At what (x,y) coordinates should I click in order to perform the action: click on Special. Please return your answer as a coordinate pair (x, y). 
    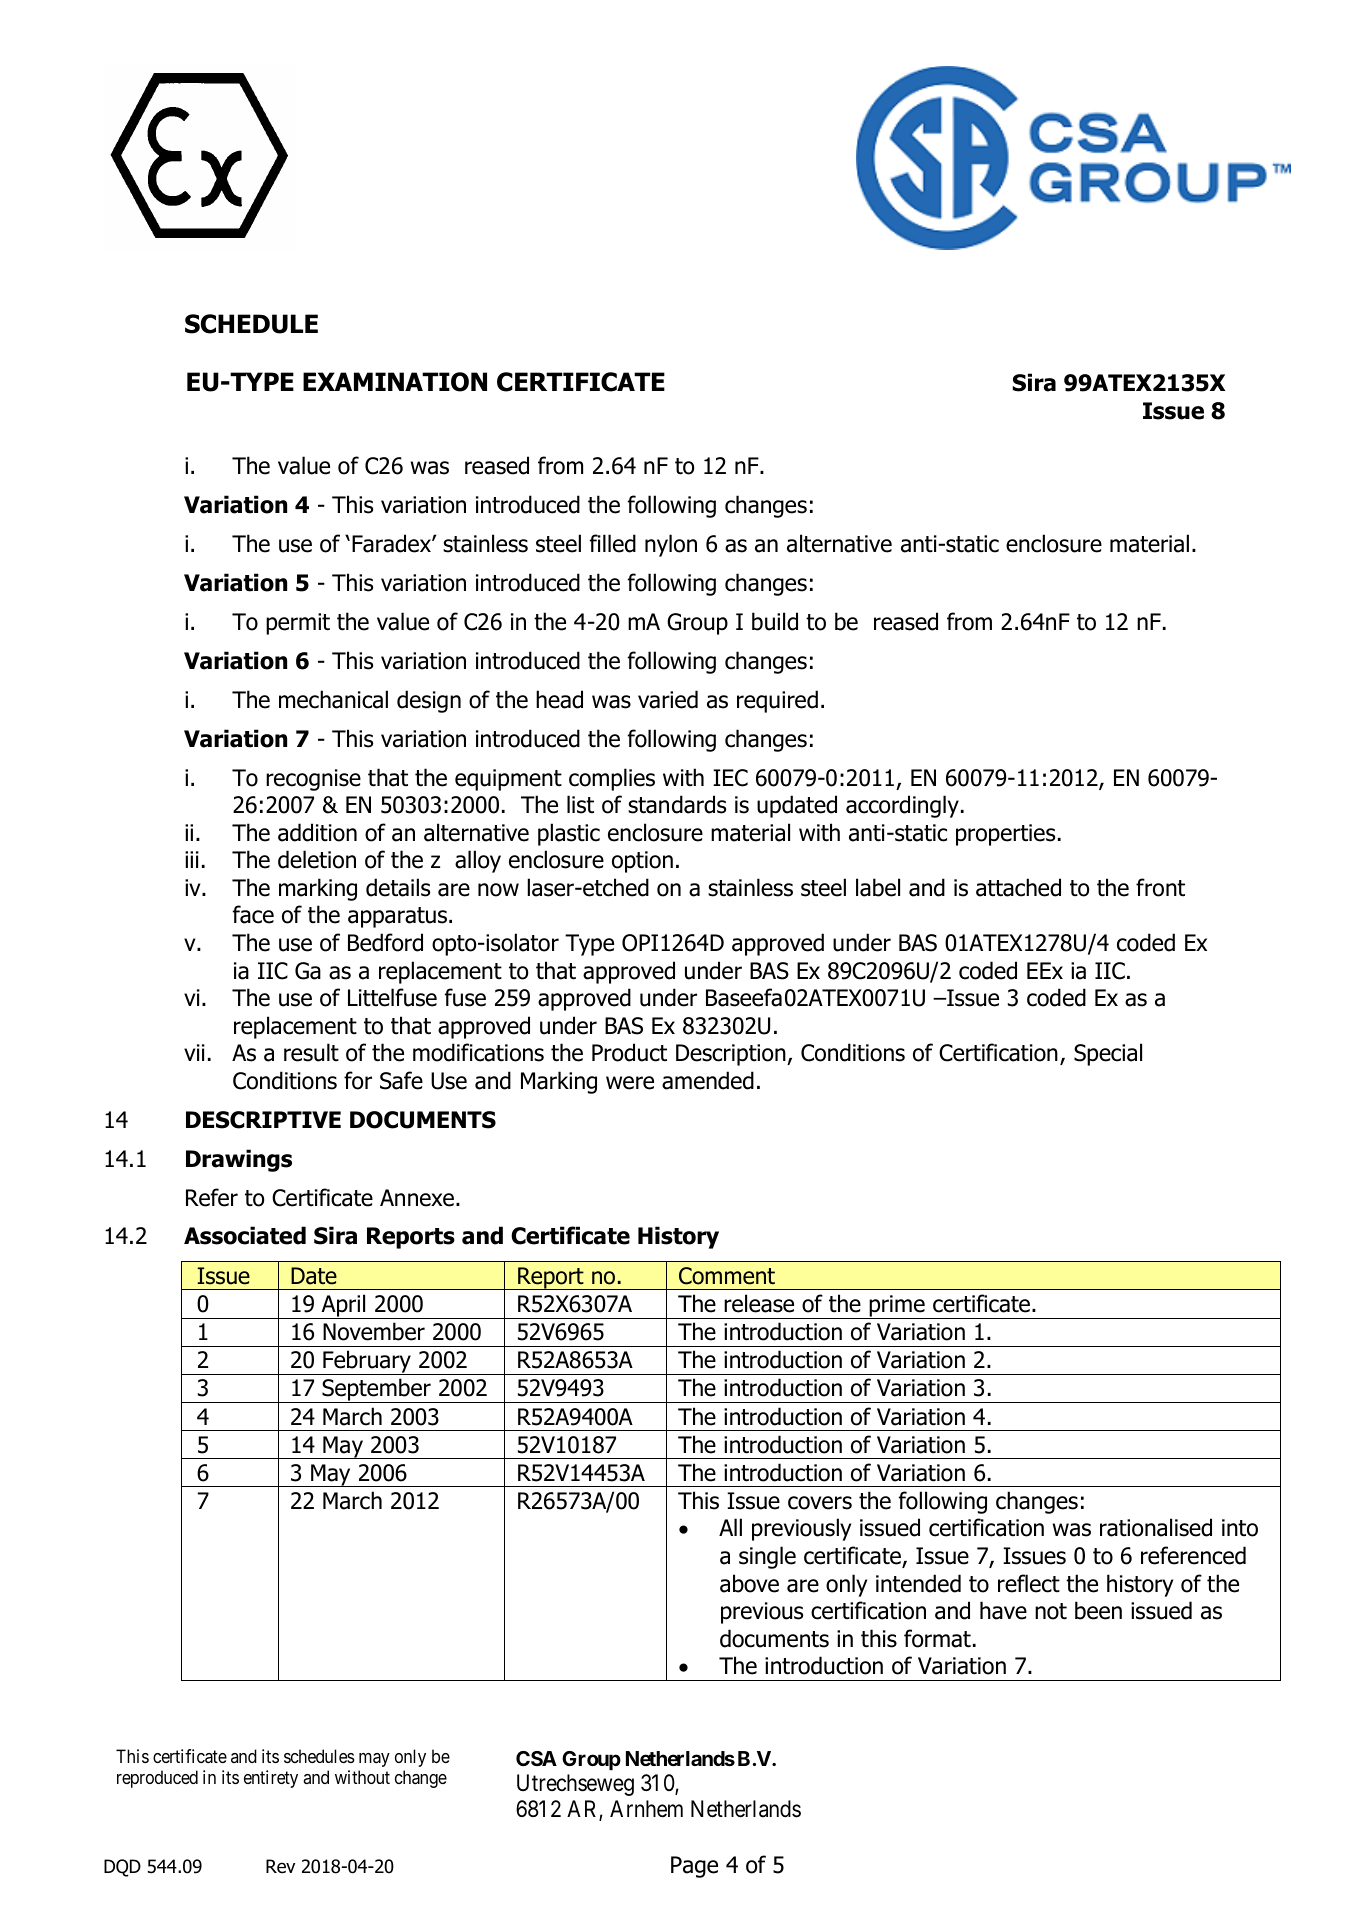
    Looking at the image, I should click on (1108, 1054).
